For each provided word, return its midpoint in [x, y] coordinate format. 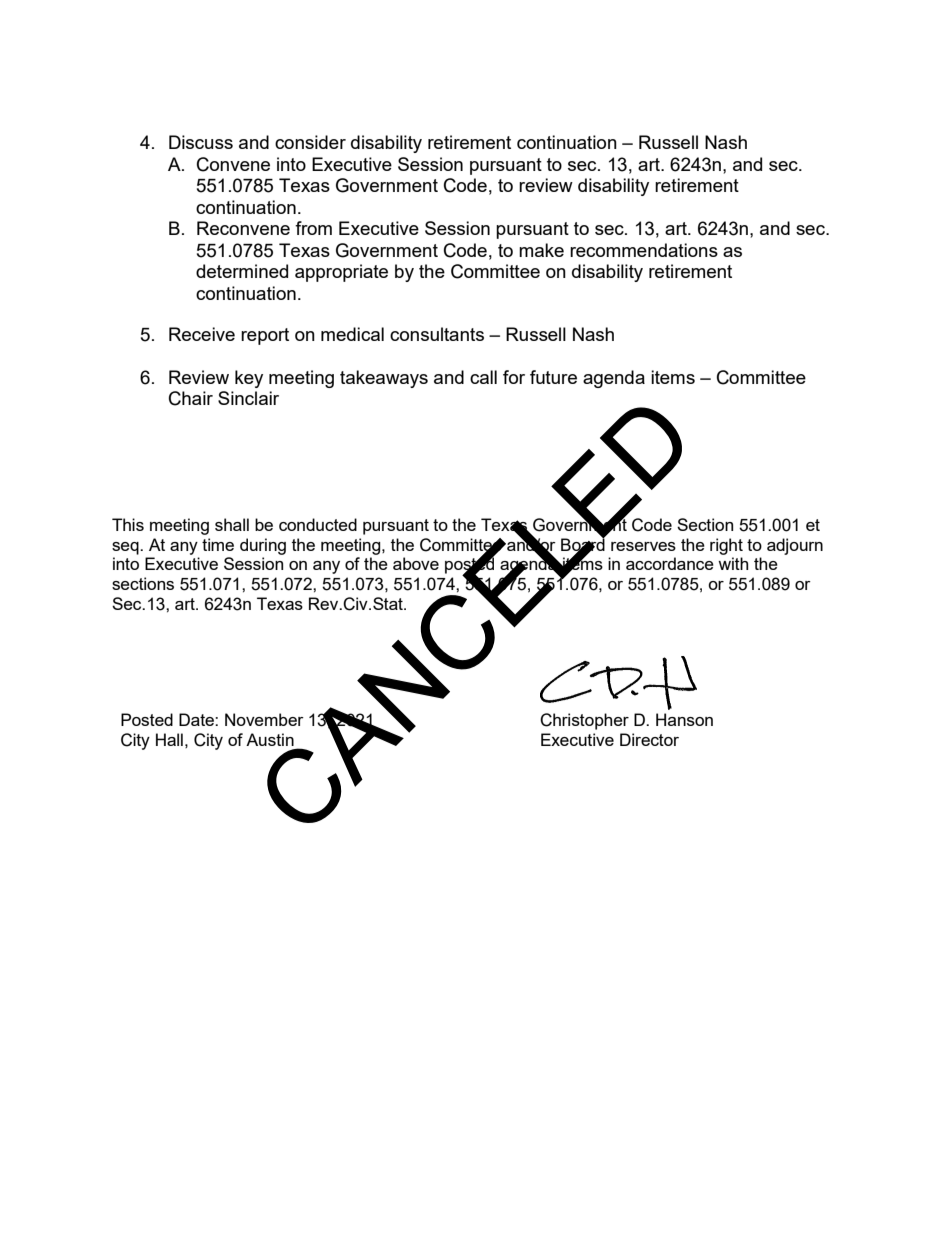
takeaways [384, 379]
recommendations [644, 250]
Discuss [201, 142]
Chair [191, 398]
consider [310, 142]
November [264, 719]
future [553, 377]
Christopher [584, 721]
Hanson [684, 719]
